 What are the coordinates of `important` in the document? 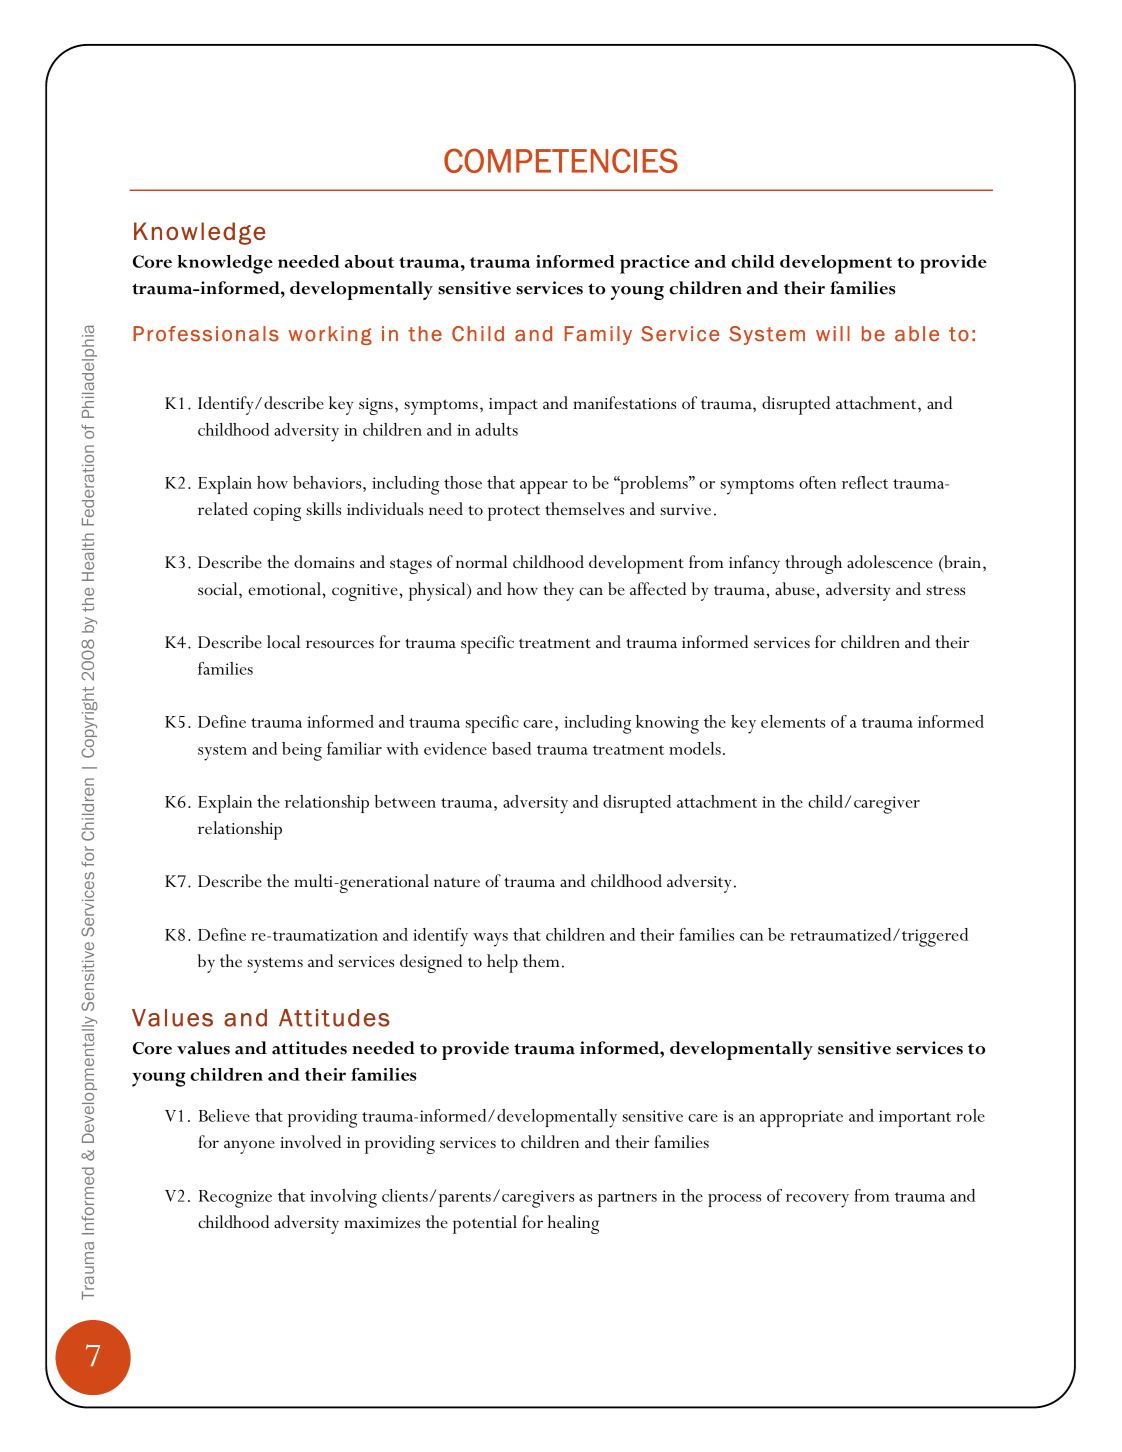 It's located at (915, 1118).
